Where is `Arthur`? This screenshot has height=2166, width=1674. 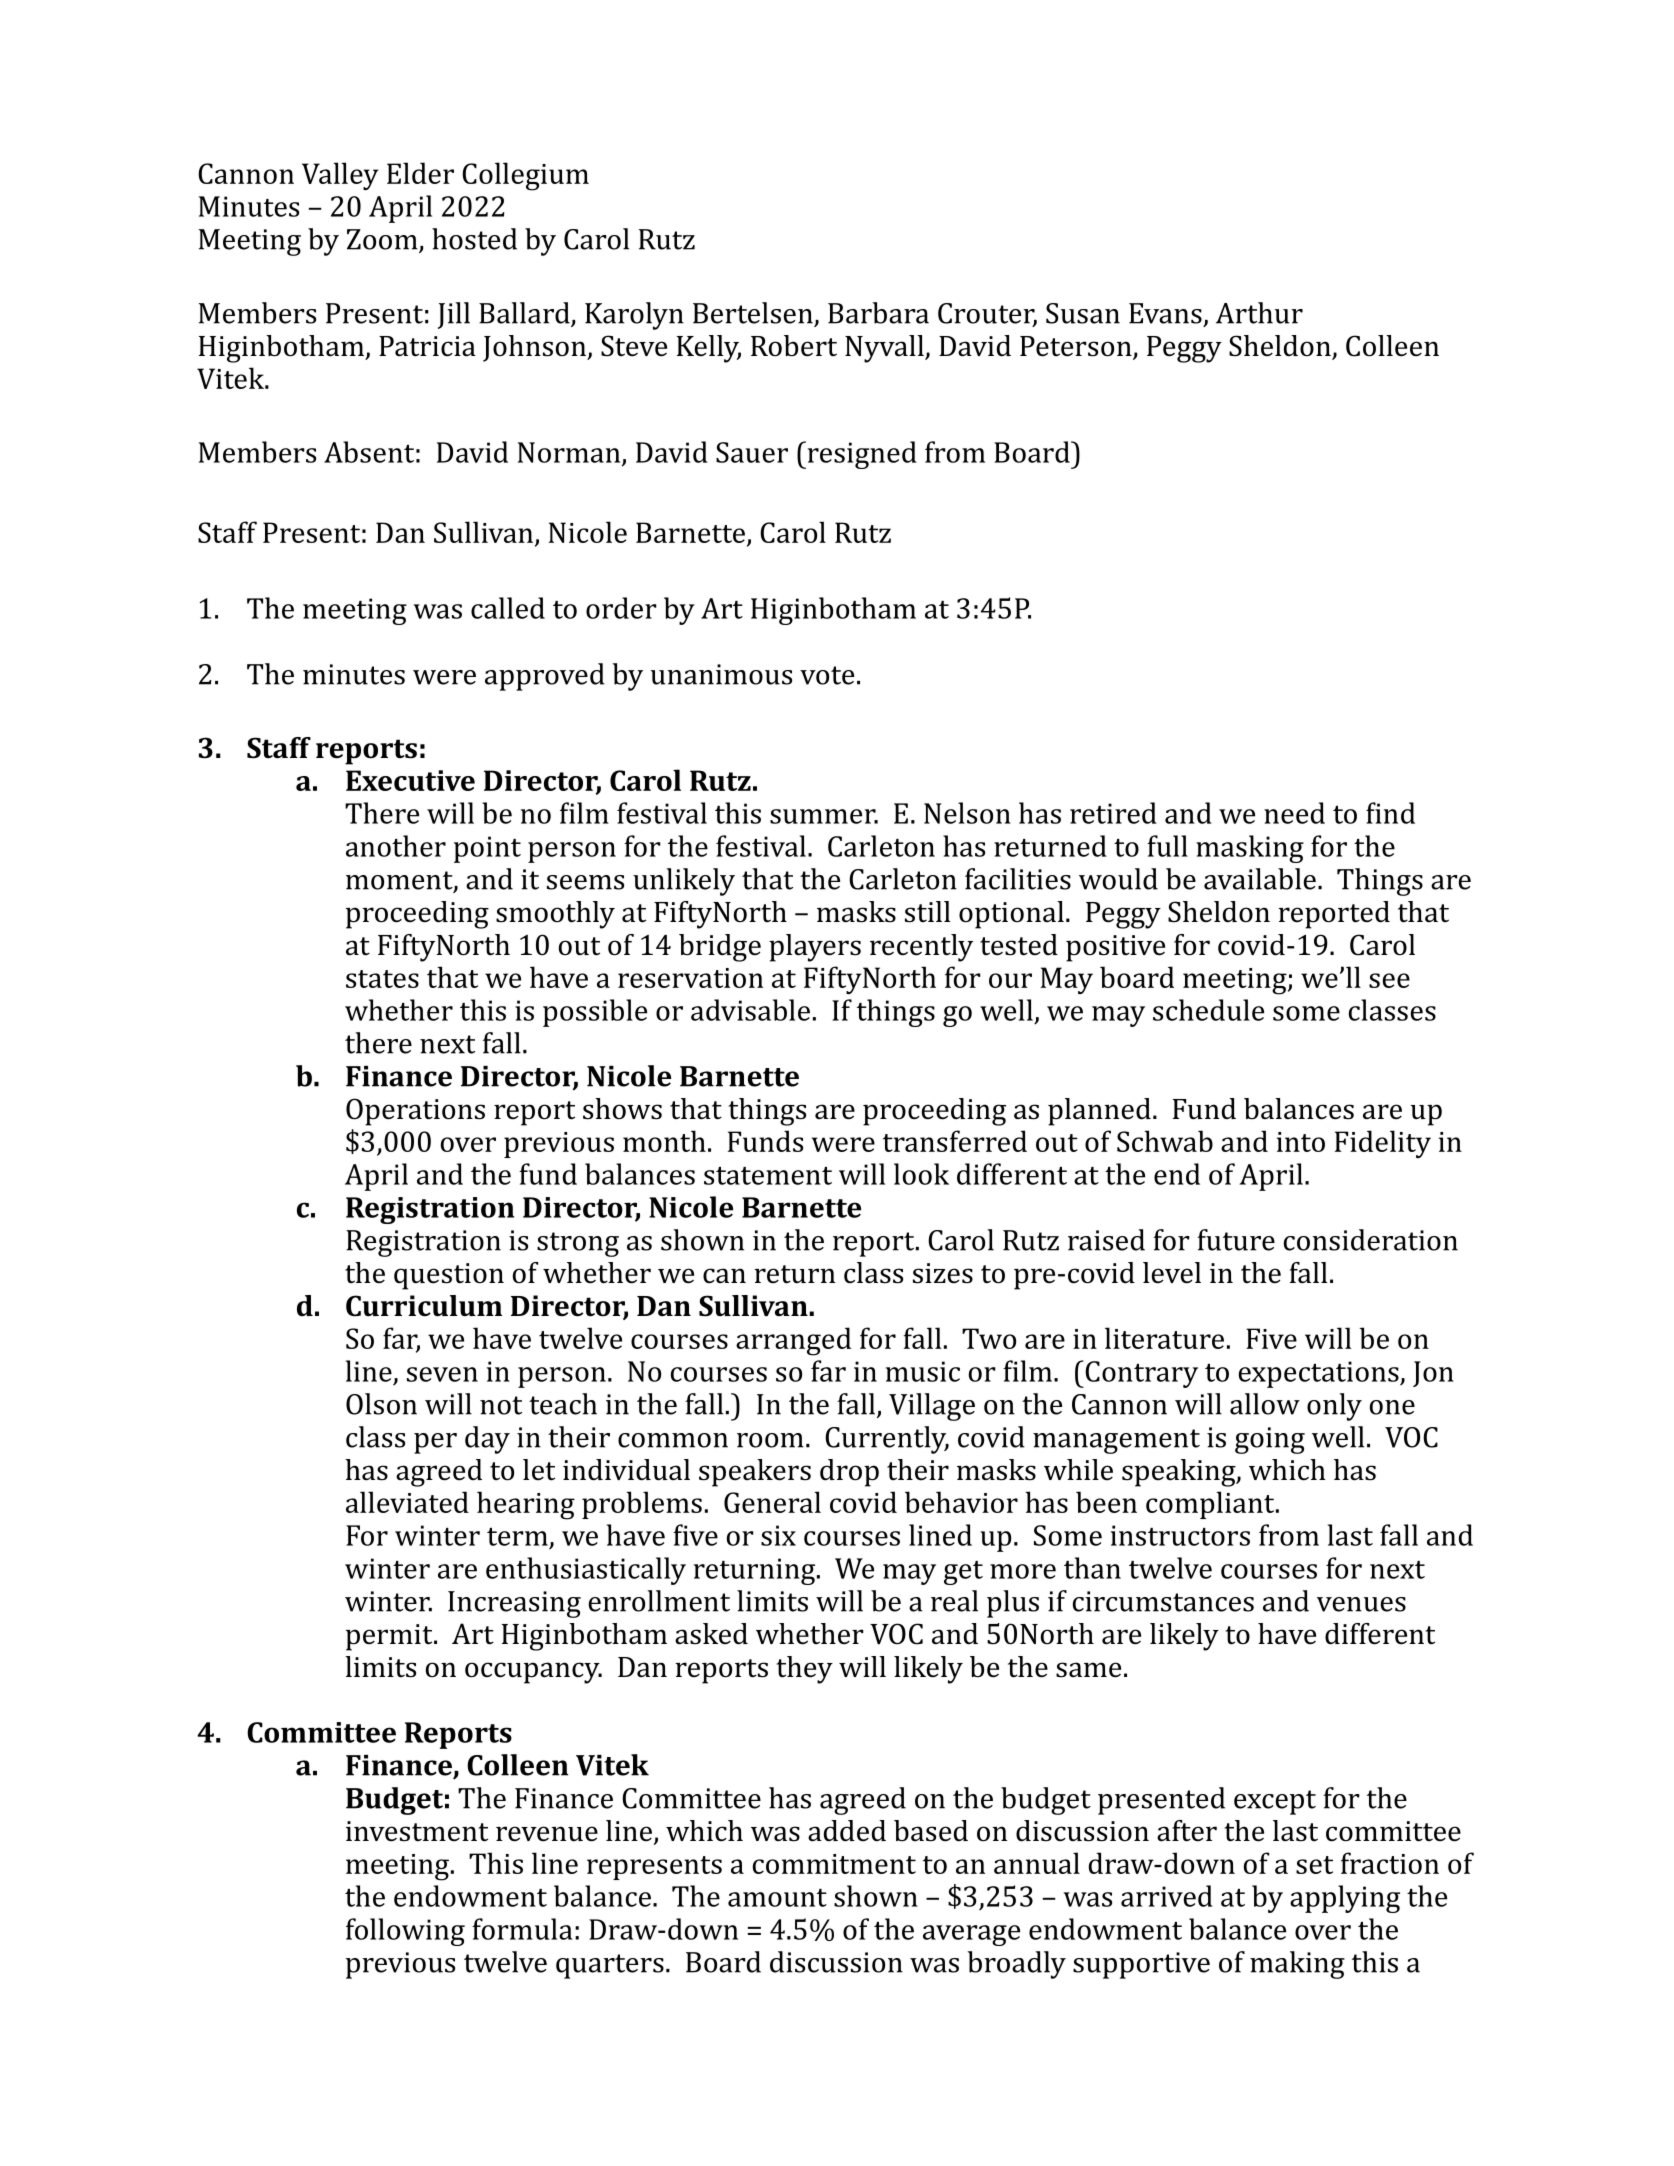 Arthur is located at coordinates (1259, 313).
